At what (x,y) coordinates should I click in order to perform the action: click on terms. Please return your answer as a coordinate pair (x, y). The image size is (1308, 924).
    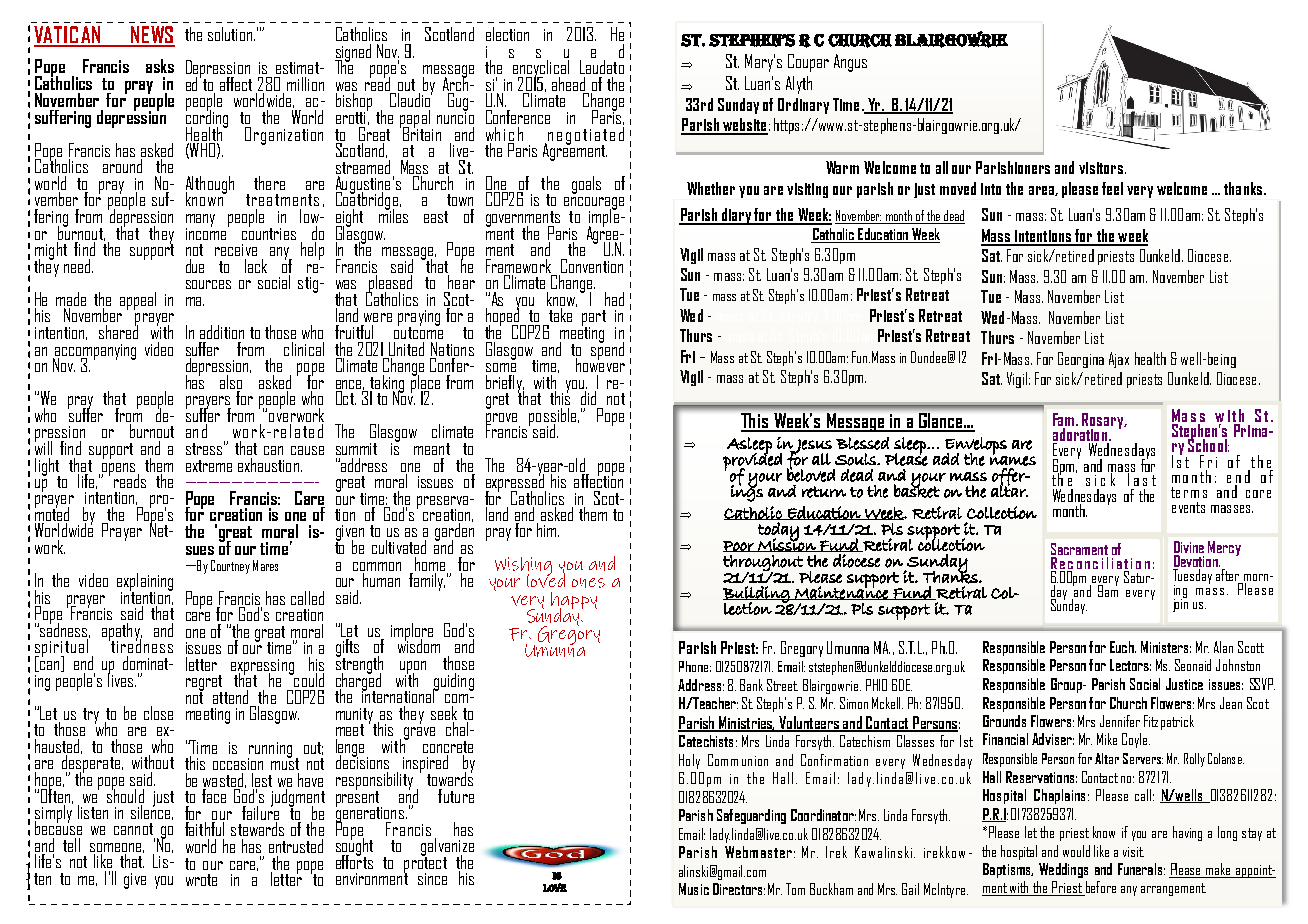
    Looking at the image, I should click on (1189, 492).
